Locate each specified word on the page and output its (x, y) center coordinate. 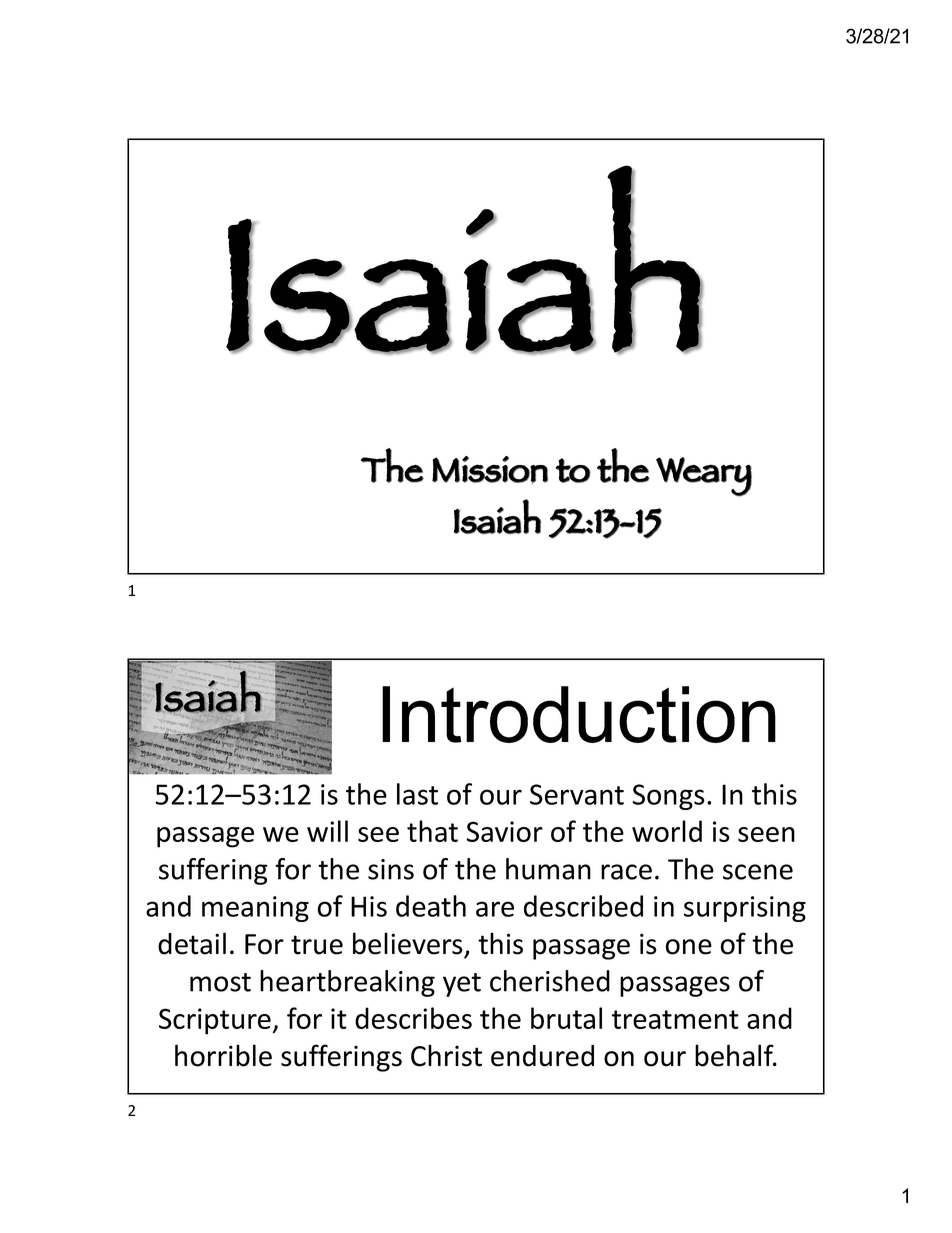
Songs (668, 797)
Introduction (579, 714)
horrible (223, 1055)
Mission (490, 470)
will (327, 831)
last (417, 794)
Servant (577, 794)
